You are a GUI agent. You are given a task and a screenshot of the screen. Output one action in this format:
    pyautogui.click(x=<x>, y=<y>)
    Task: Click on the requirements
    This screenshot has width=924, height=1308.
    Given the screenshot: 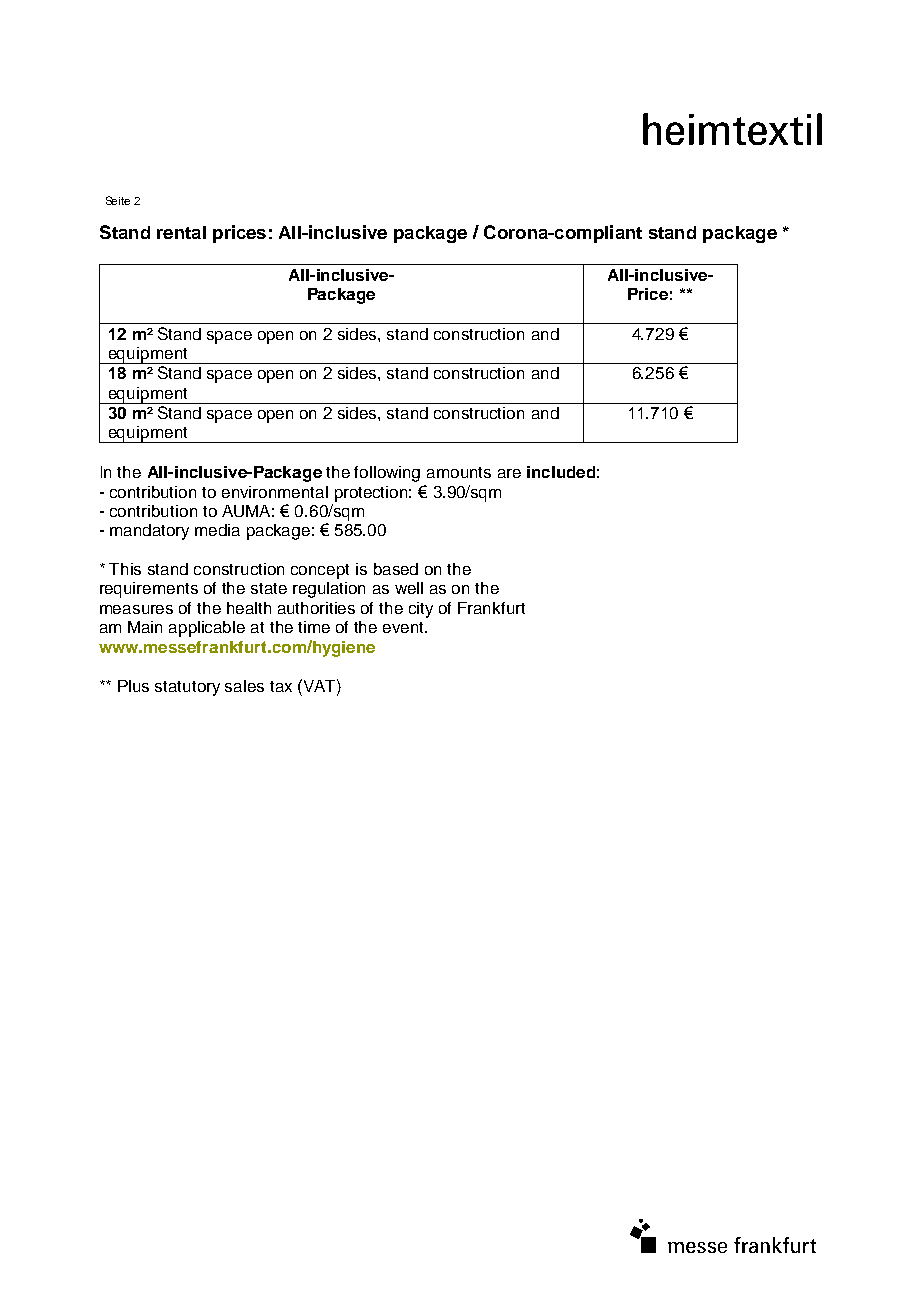 What is the action you would take?
    pyautogui.click(x=149, y=590)
